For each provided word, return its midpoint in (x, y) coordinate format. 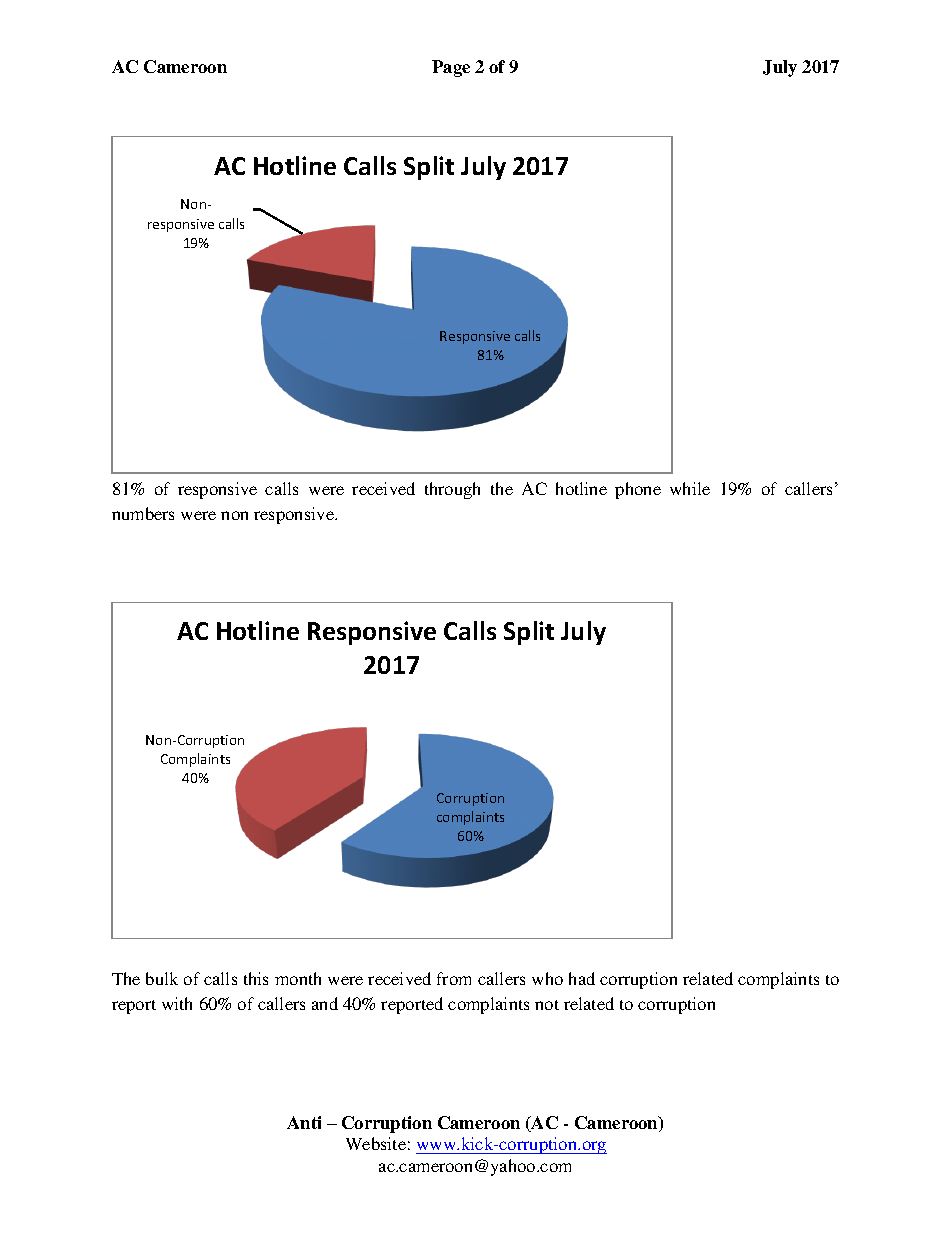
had (582, 978)
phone (638, 490)
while (690, 488)
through (452, 490)
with (177, 1003)
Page (451, 68)
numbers (143, 513)
